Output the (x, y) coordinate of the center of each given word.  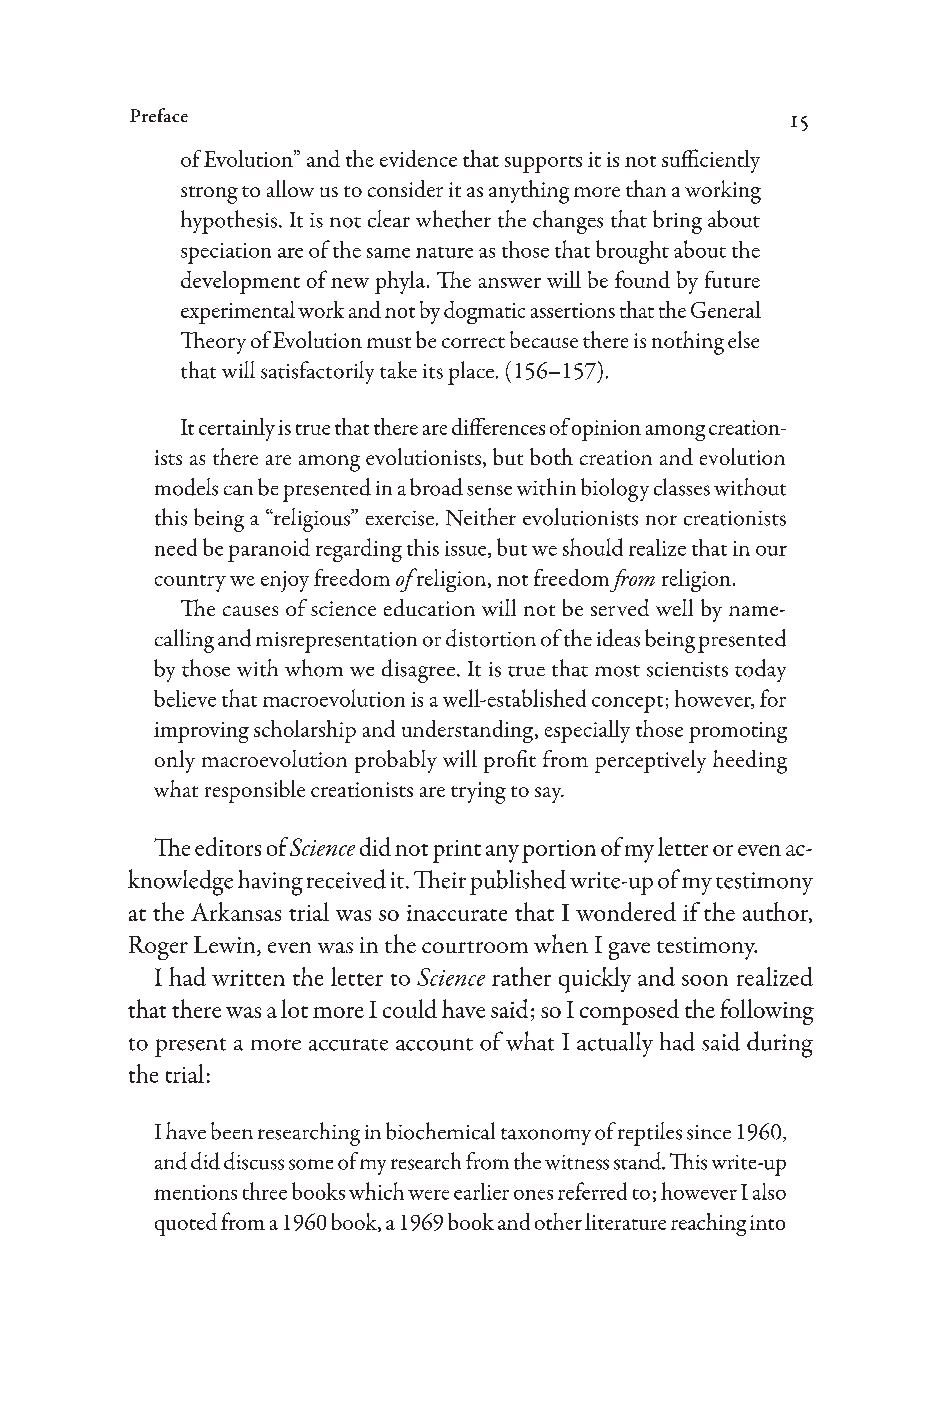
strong (209, 195)
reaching (708, 1224)
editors (228, 846)
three (265, 1191)
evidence (418, 158)
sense (489, 490)
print (457, 851)
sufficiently (711, 161)
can (238, 490)
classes (682, 487)
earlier (481, 1191)
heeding (750, 762)
